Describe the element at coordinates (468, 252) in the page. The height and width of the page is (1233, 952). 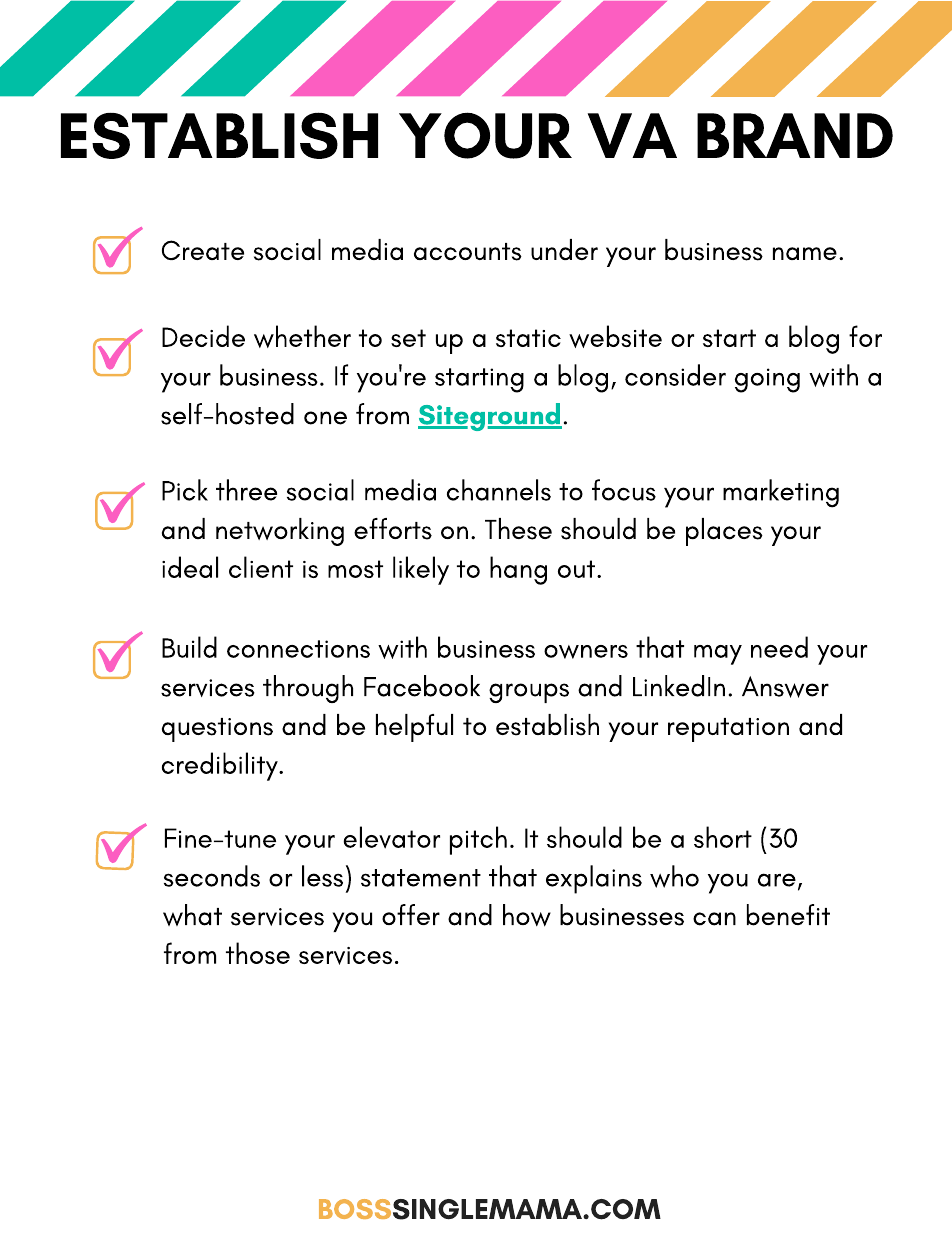
I see `accounts` at that location.
